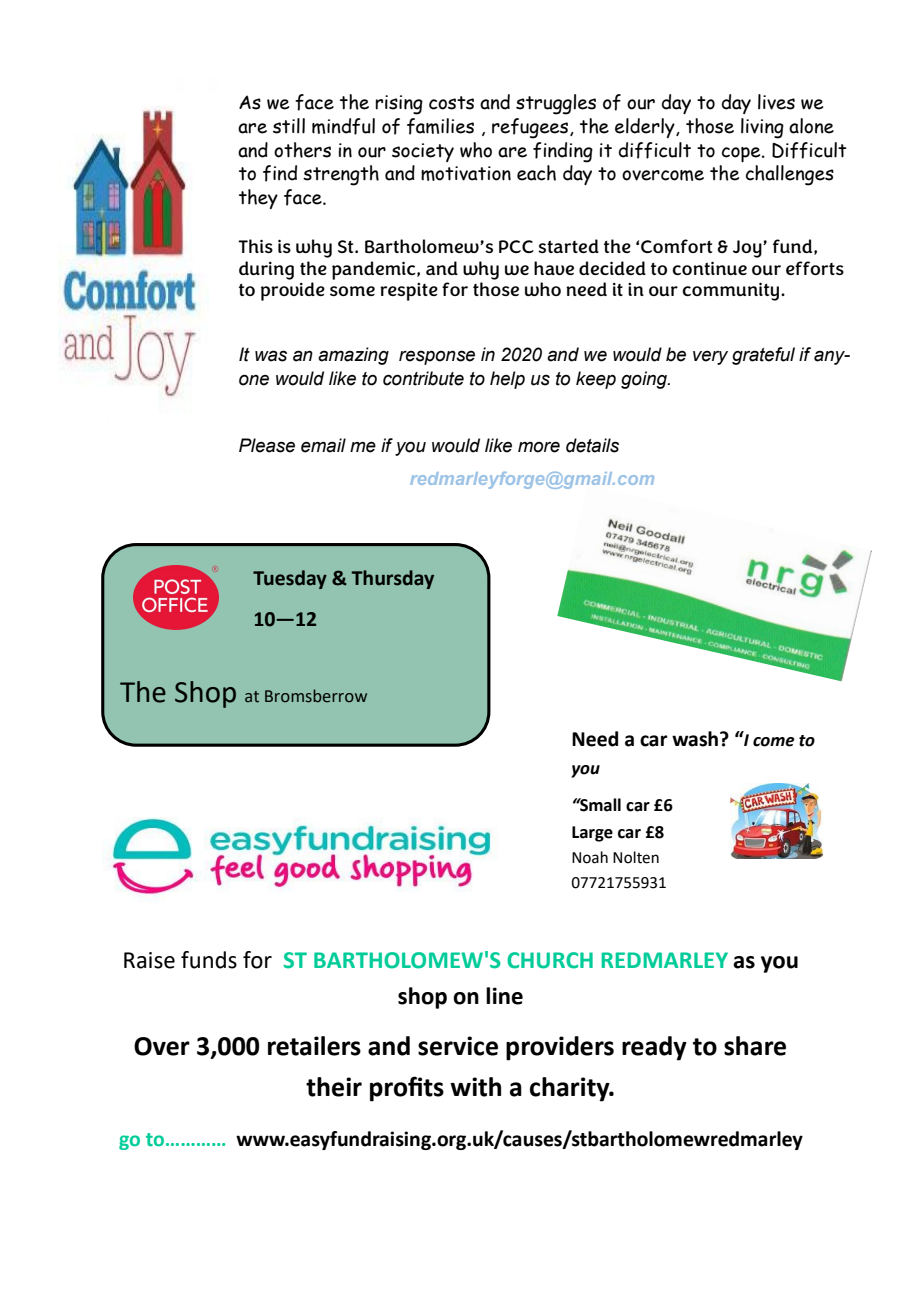 The image size is (924, 1308). Describe the element at coordinates (507, 380) in the screenshot. I see `help` at that location.
